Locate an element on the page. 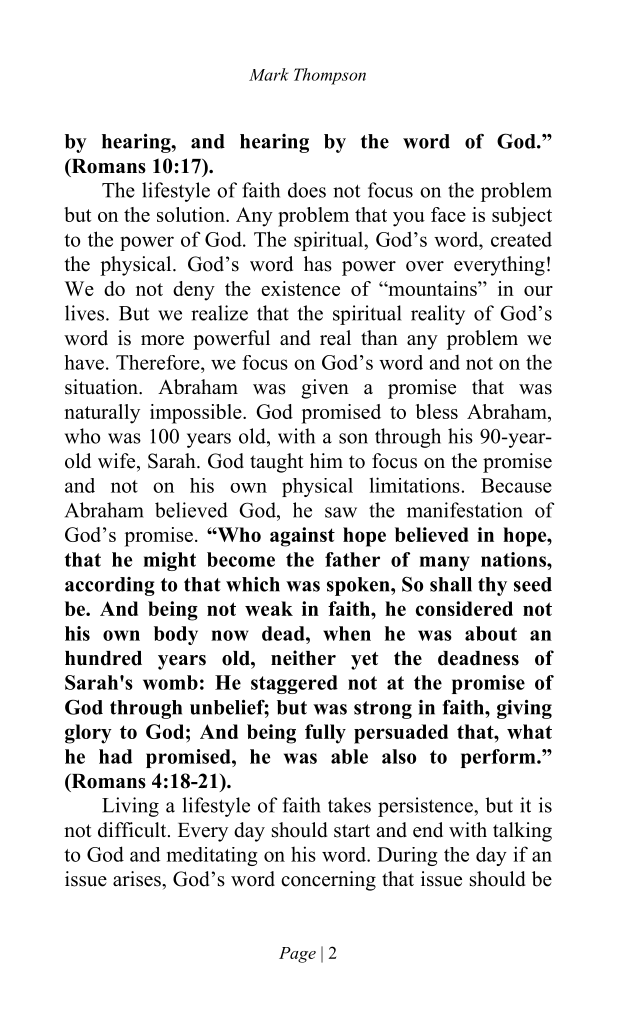 The width and height of the document is (642, 1027). arises is located at coordinates (138, 879).
